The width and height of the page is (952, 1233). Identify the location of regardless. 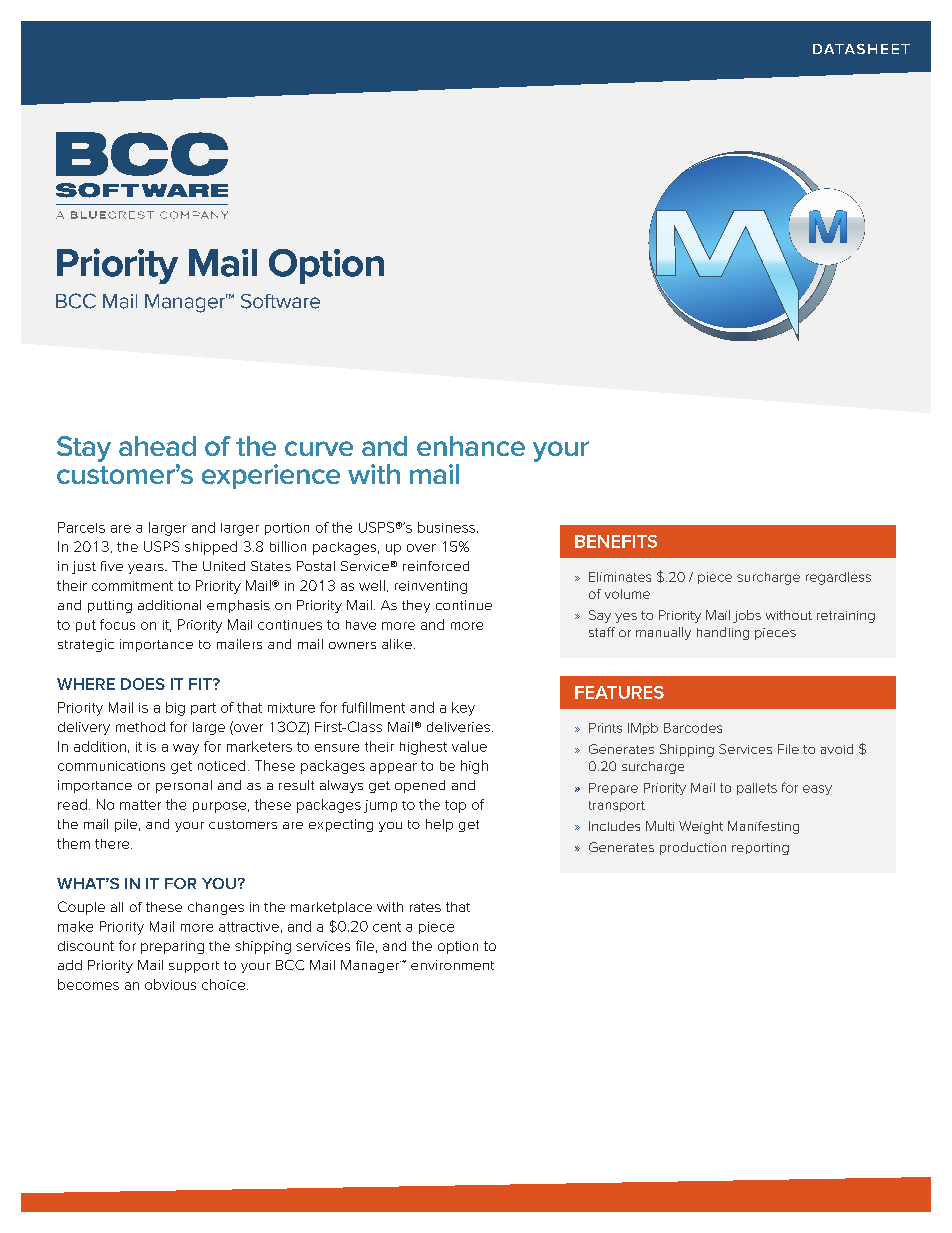
(838, 578).
